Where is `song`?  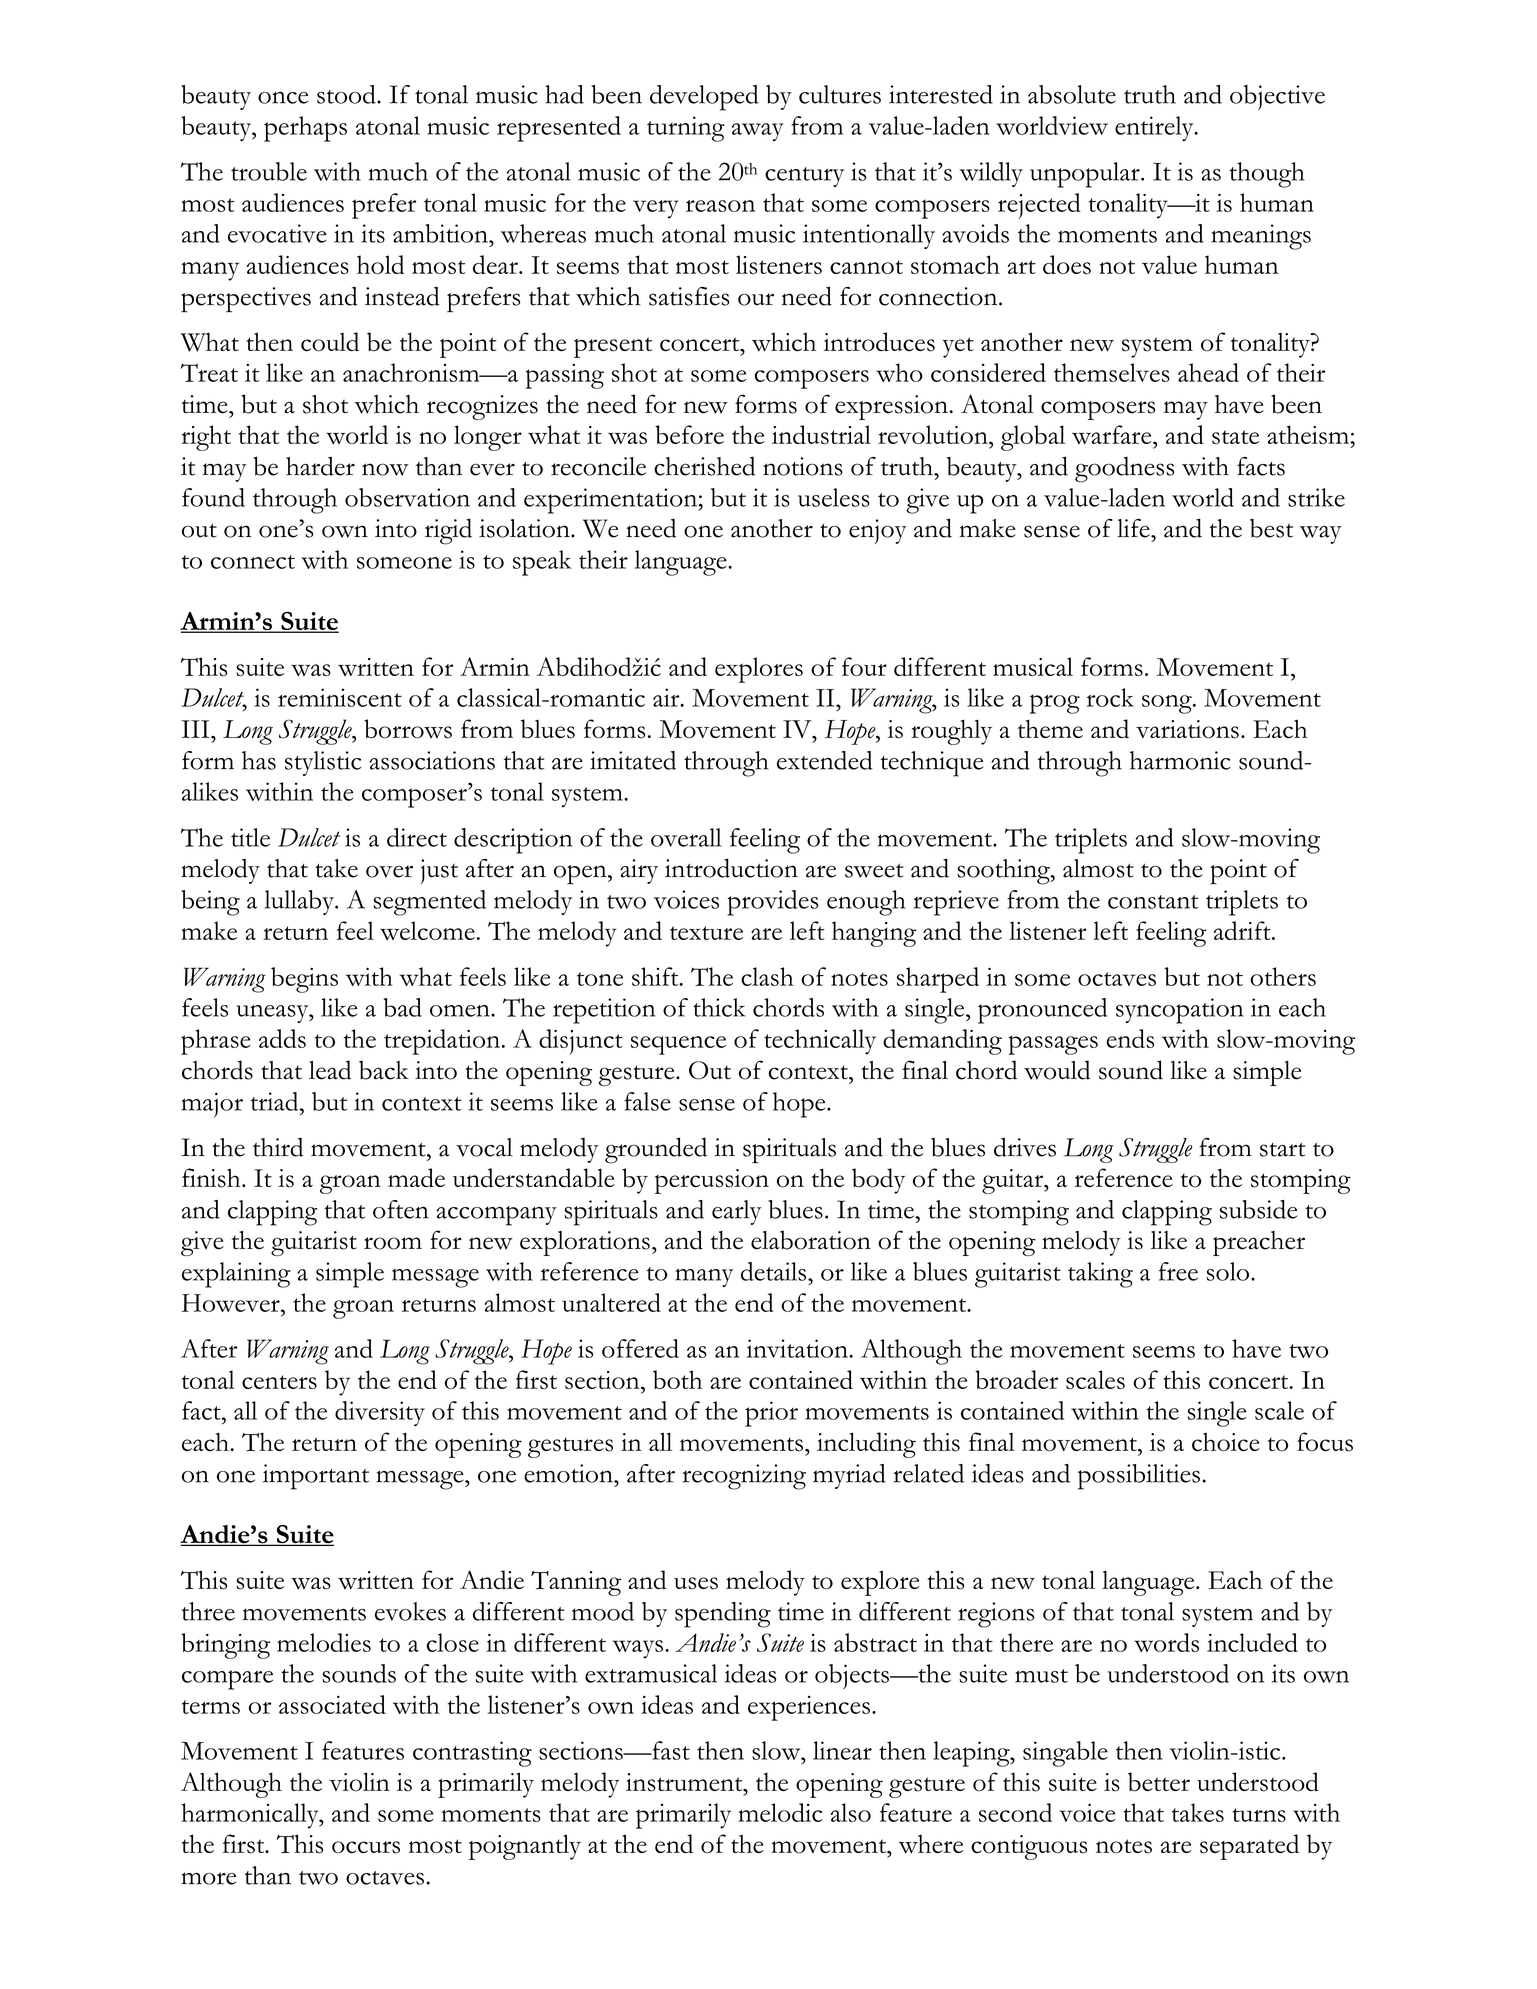
song is located at coordinates (1168, 704).
